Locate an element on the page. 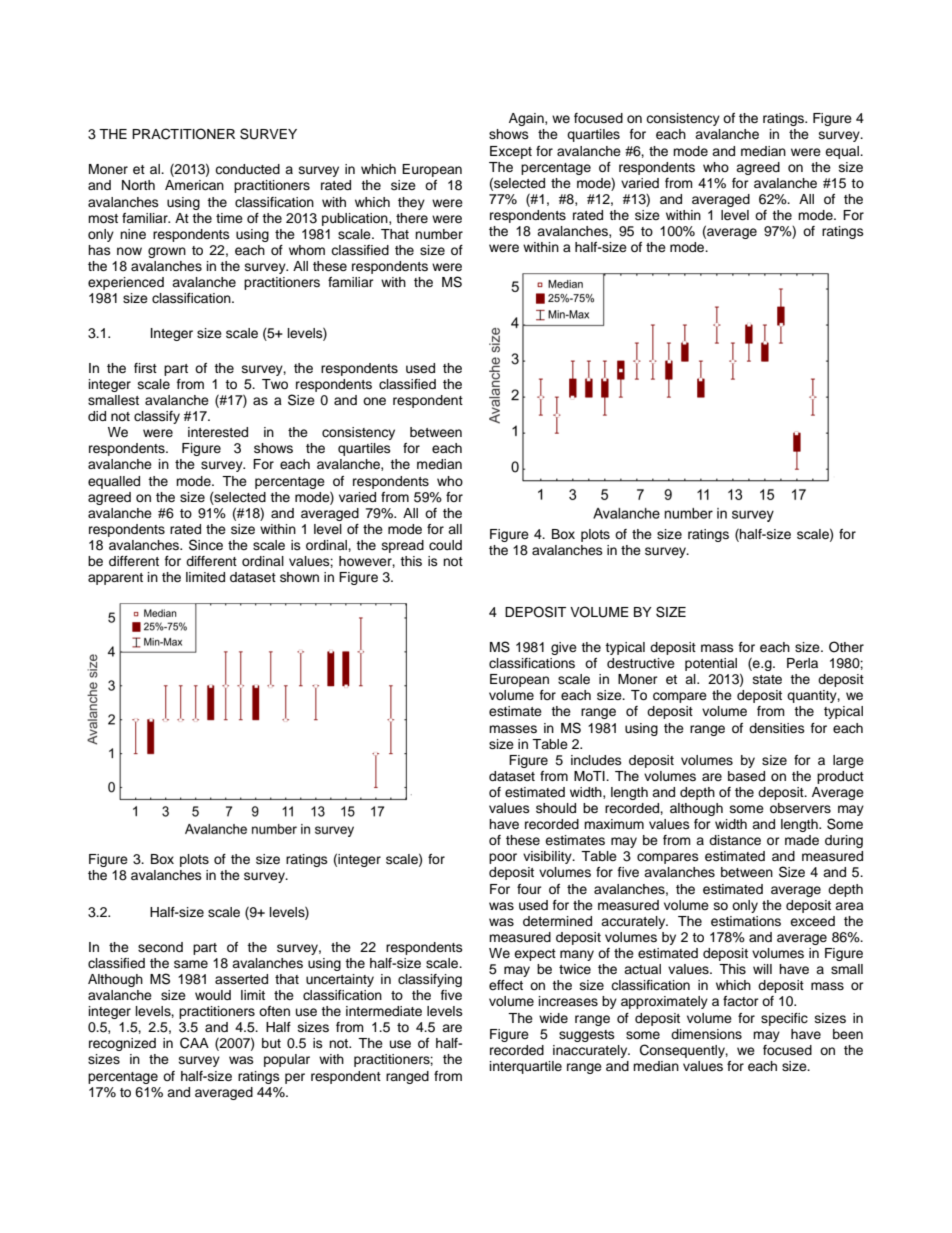  could is located at coordinates (445, 545).
